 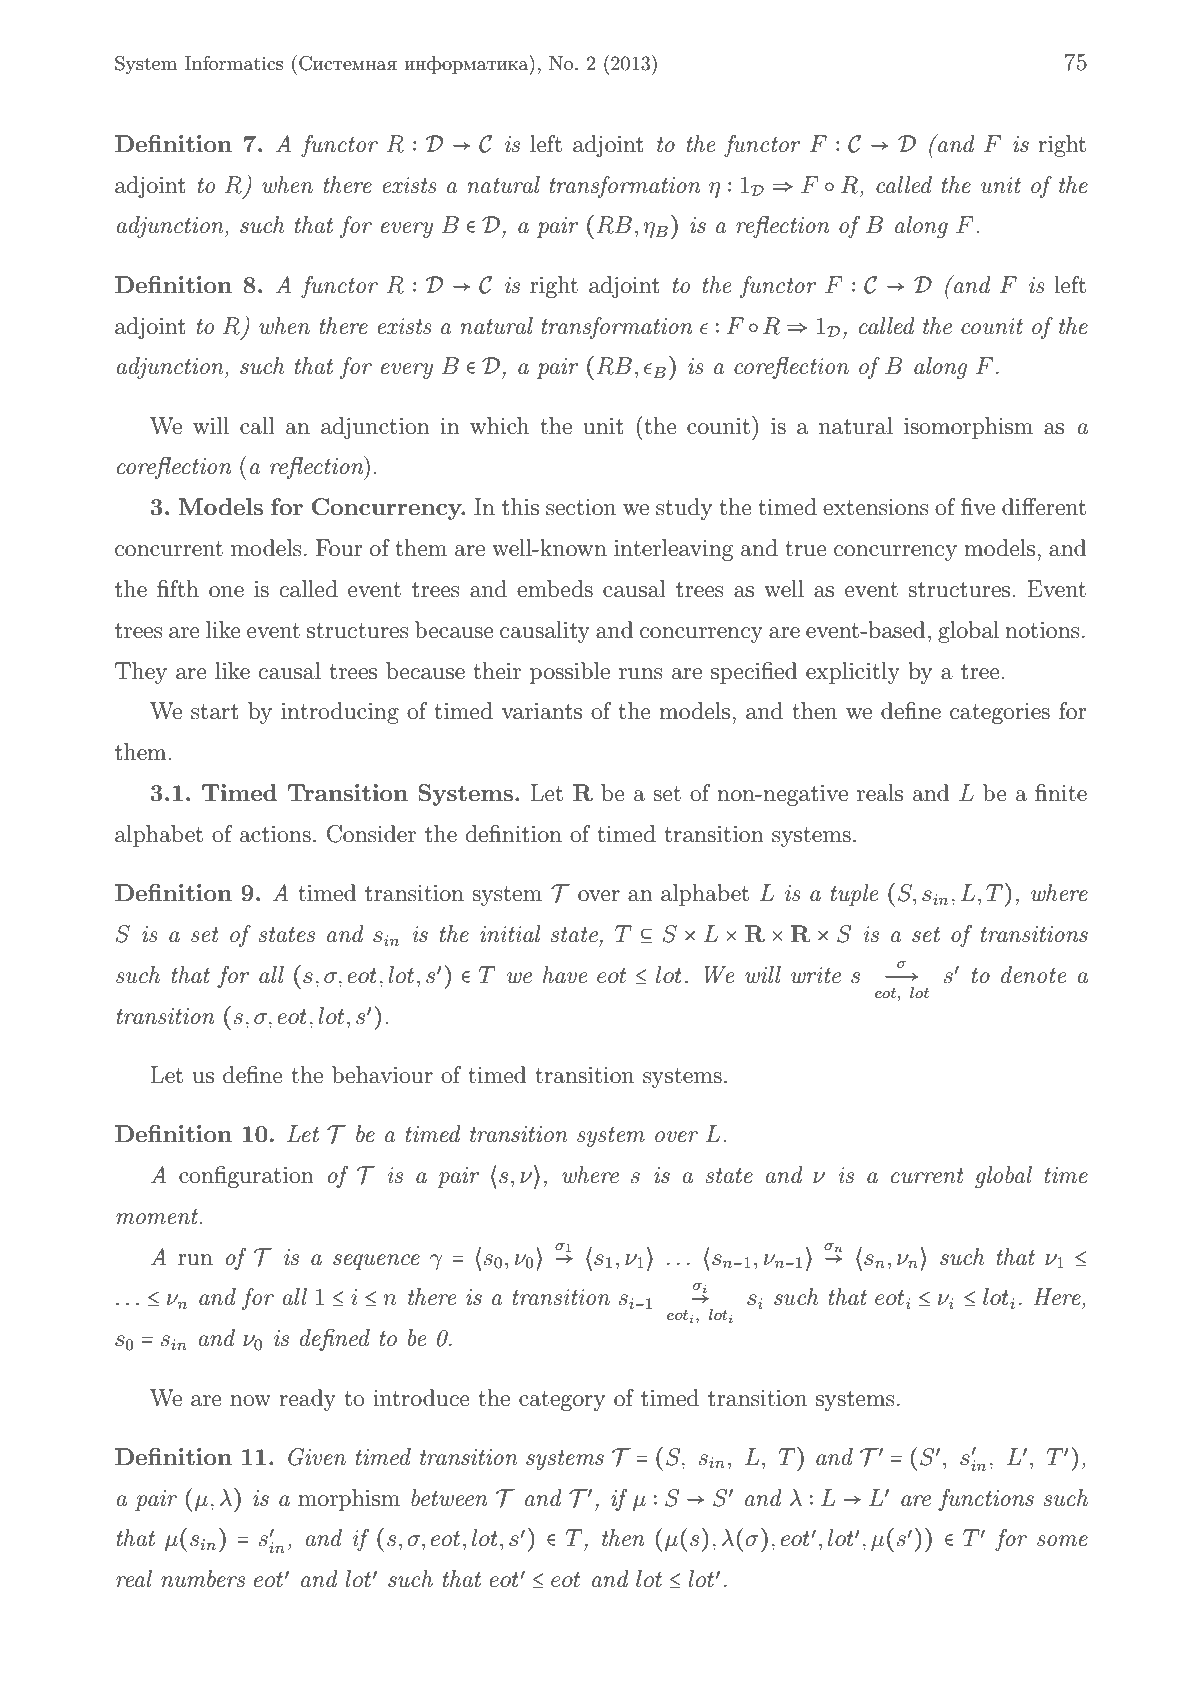 I want to click on Informatics, so click(x=234, y=63).
